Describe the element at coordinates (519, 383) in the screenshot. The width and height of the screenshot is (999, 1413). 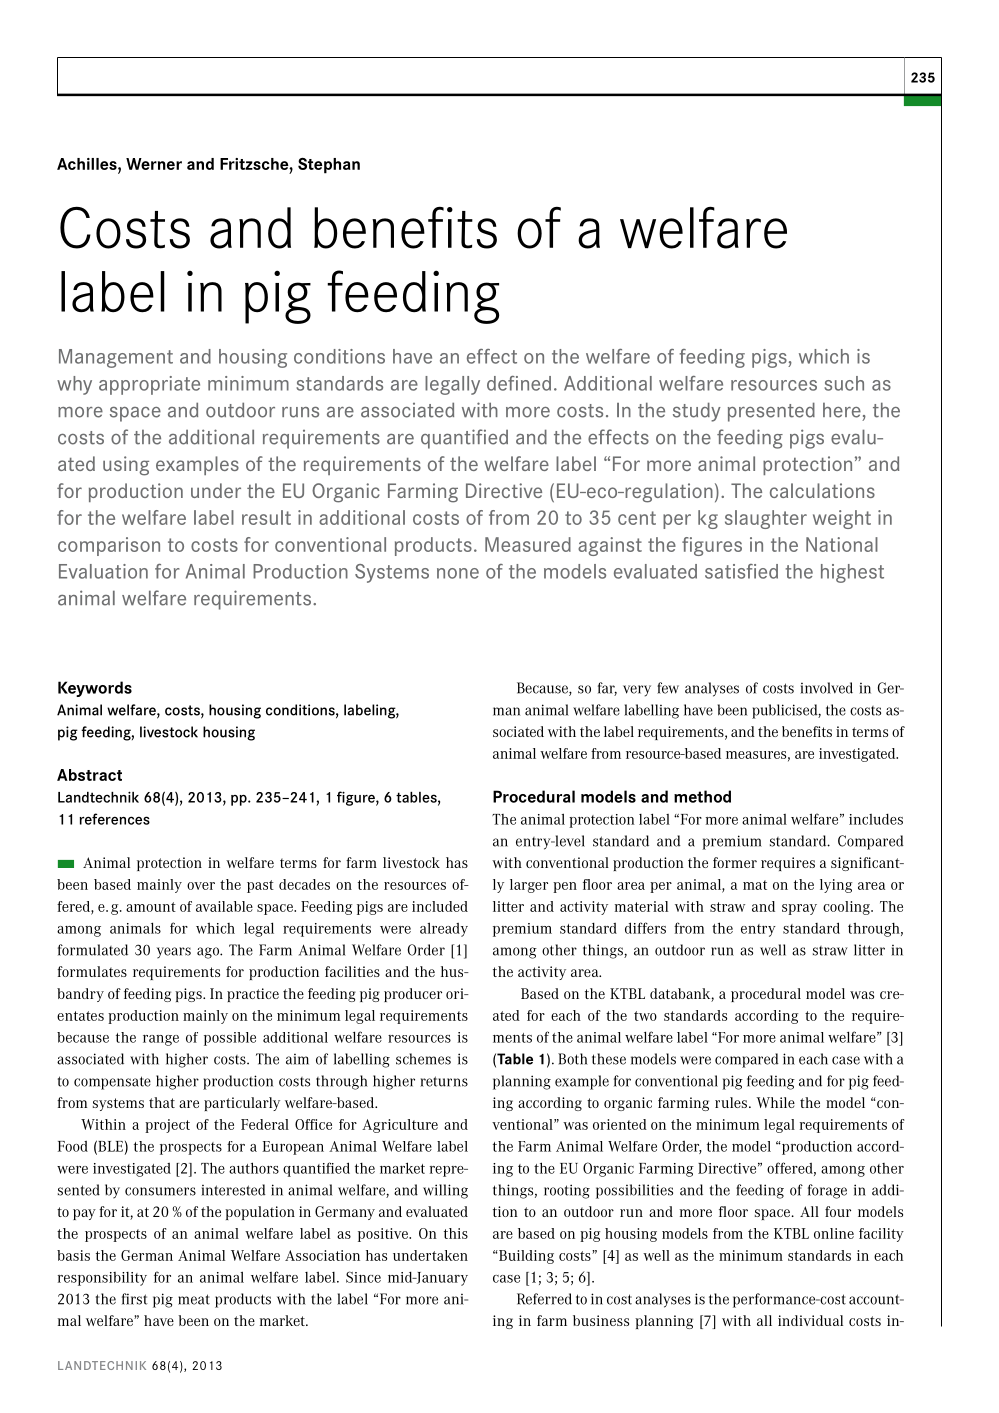
I see `defined` at that location.
